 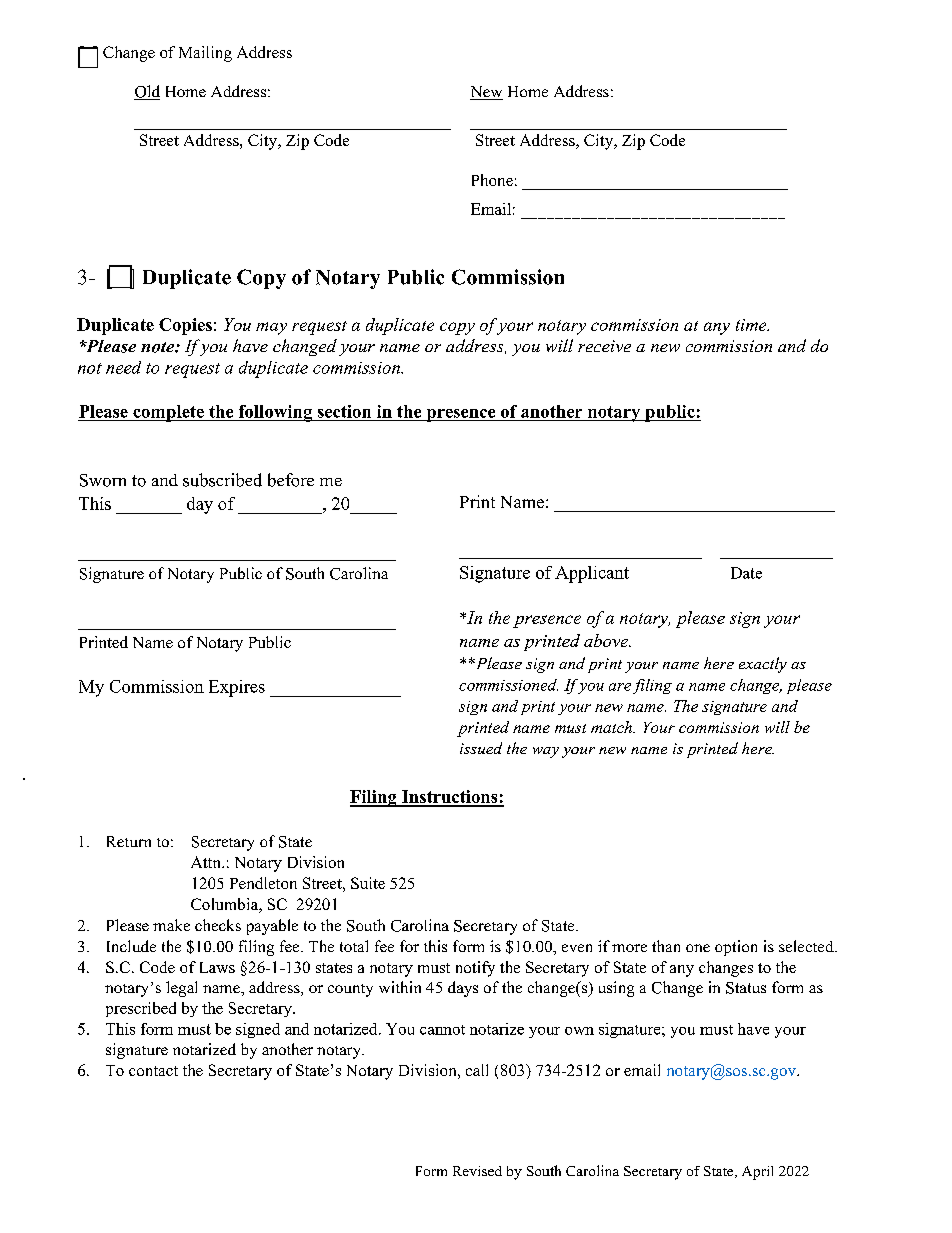 I want to click on Old, so click(x=147, y=92).
